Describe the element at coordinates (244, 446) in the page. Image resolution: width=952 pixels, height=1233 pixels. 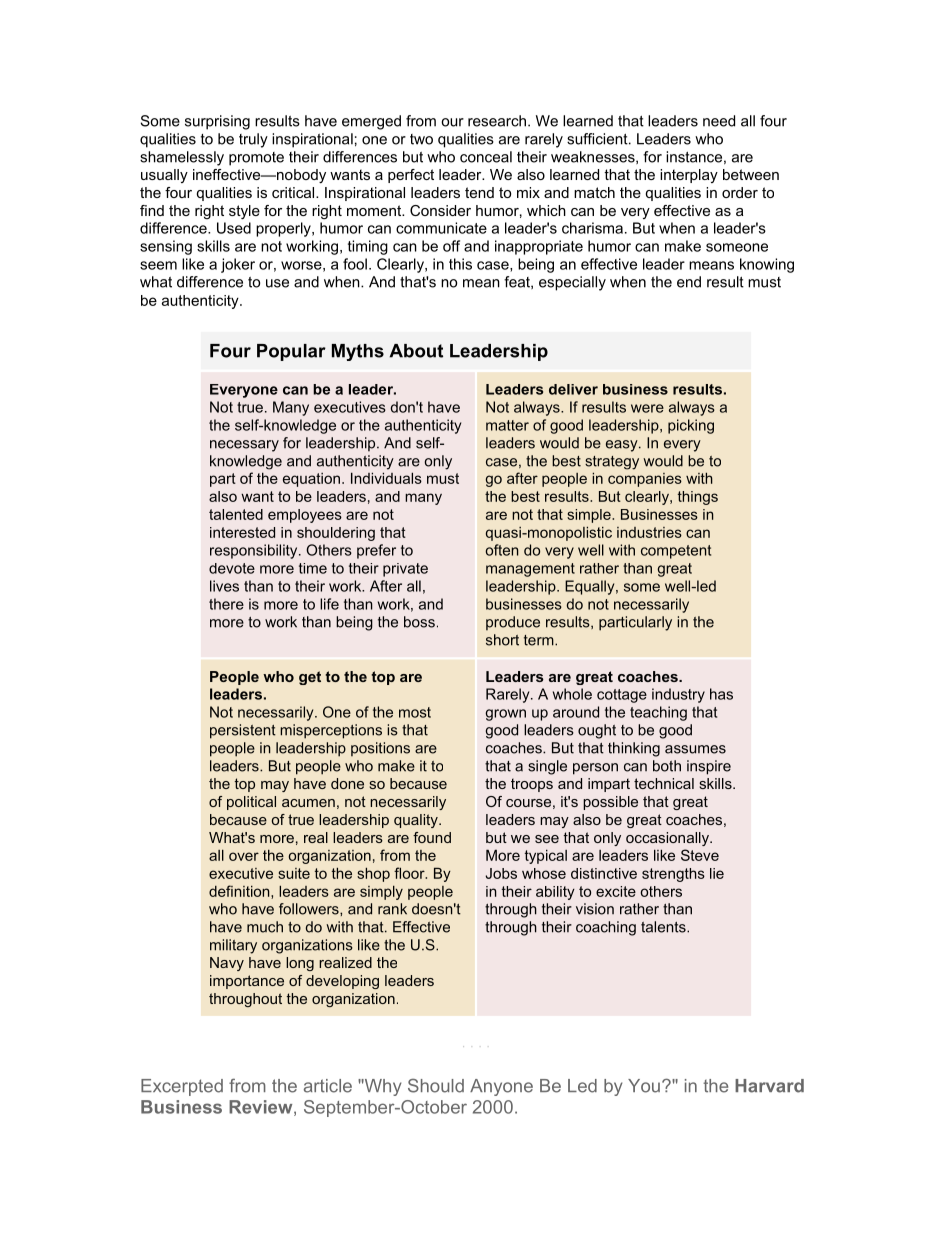
I see `necessary` at that location.
